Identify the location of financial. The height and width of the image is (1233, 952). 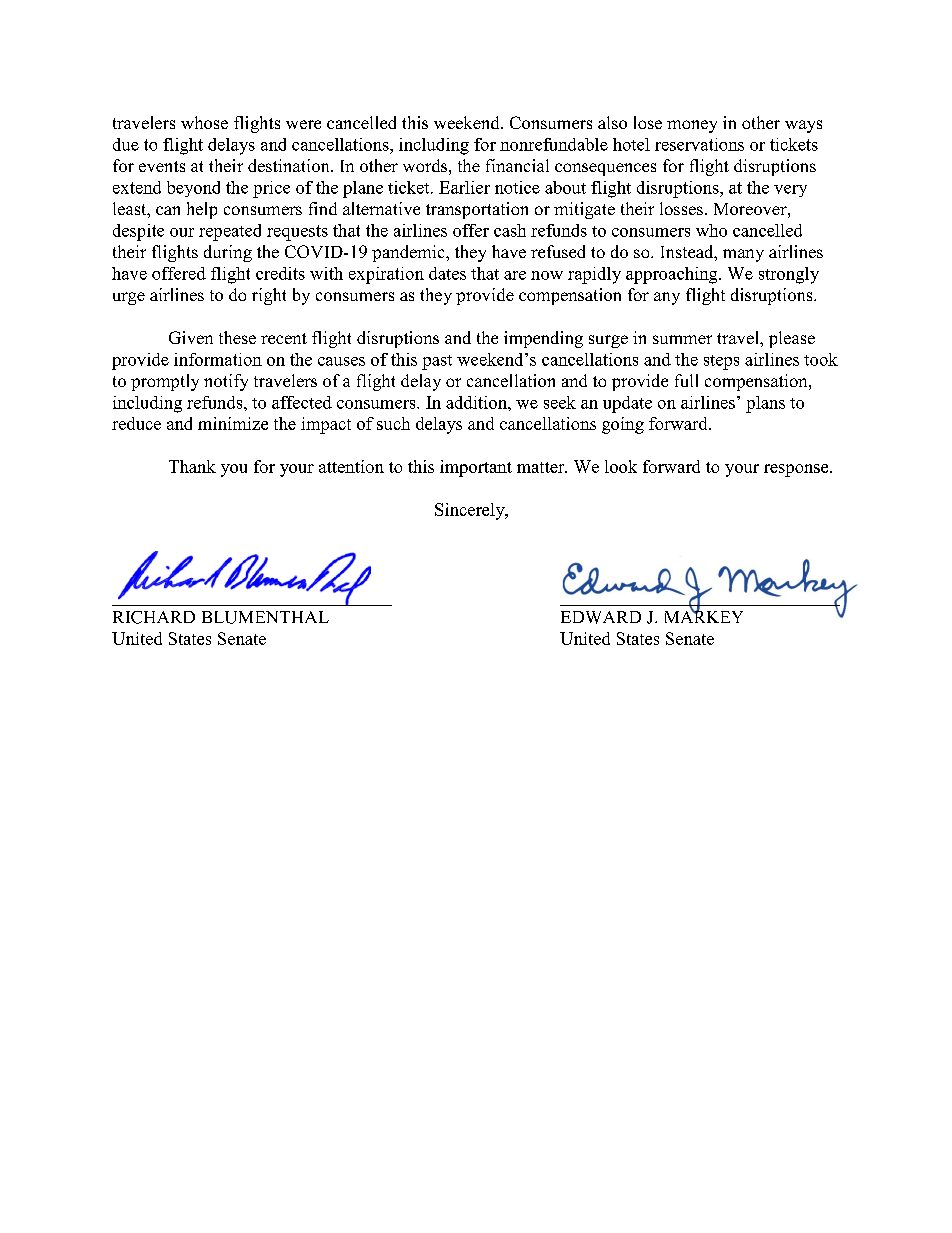
(517, 165).
